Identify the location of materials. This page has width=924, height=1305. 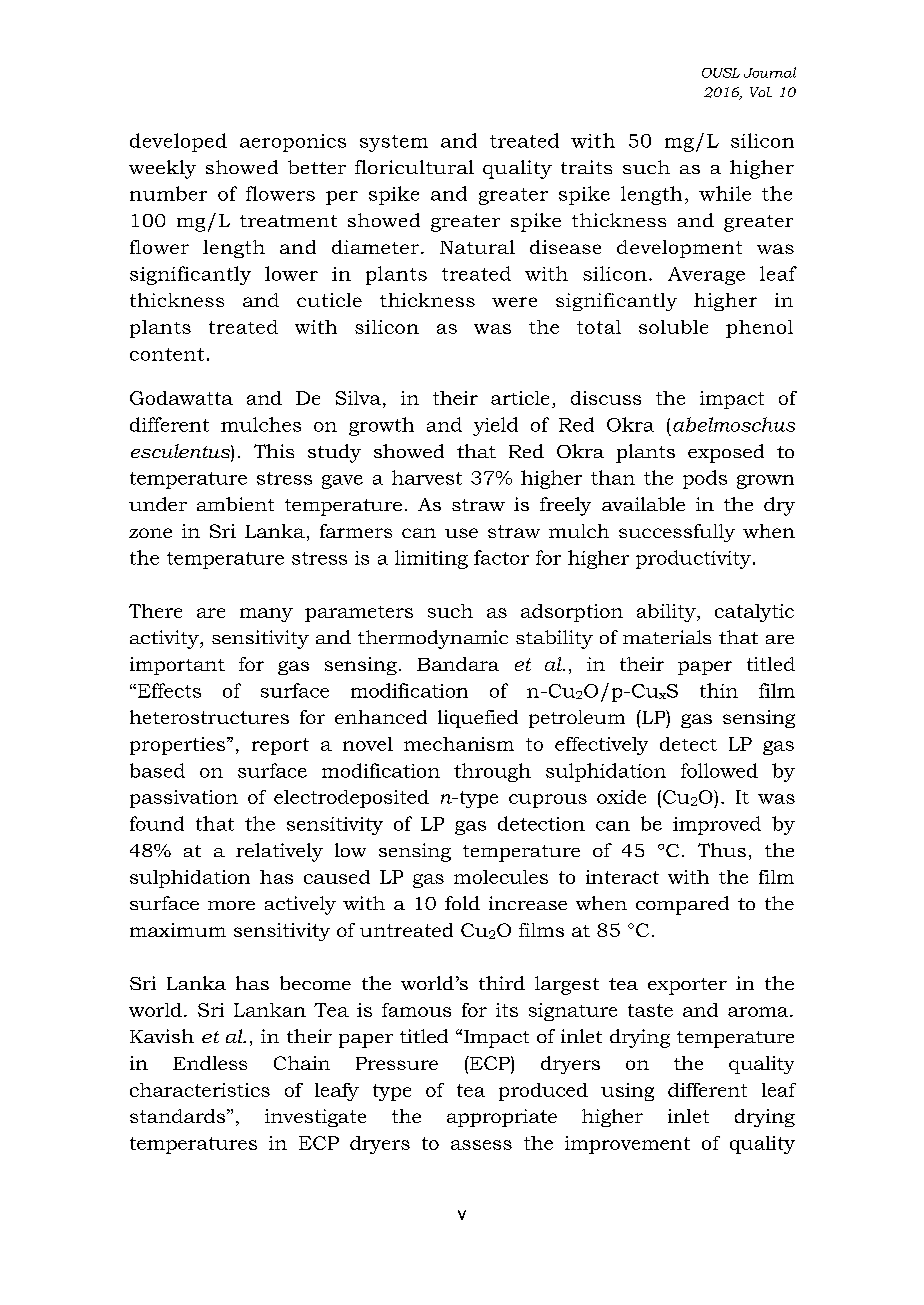
(667, 637).
